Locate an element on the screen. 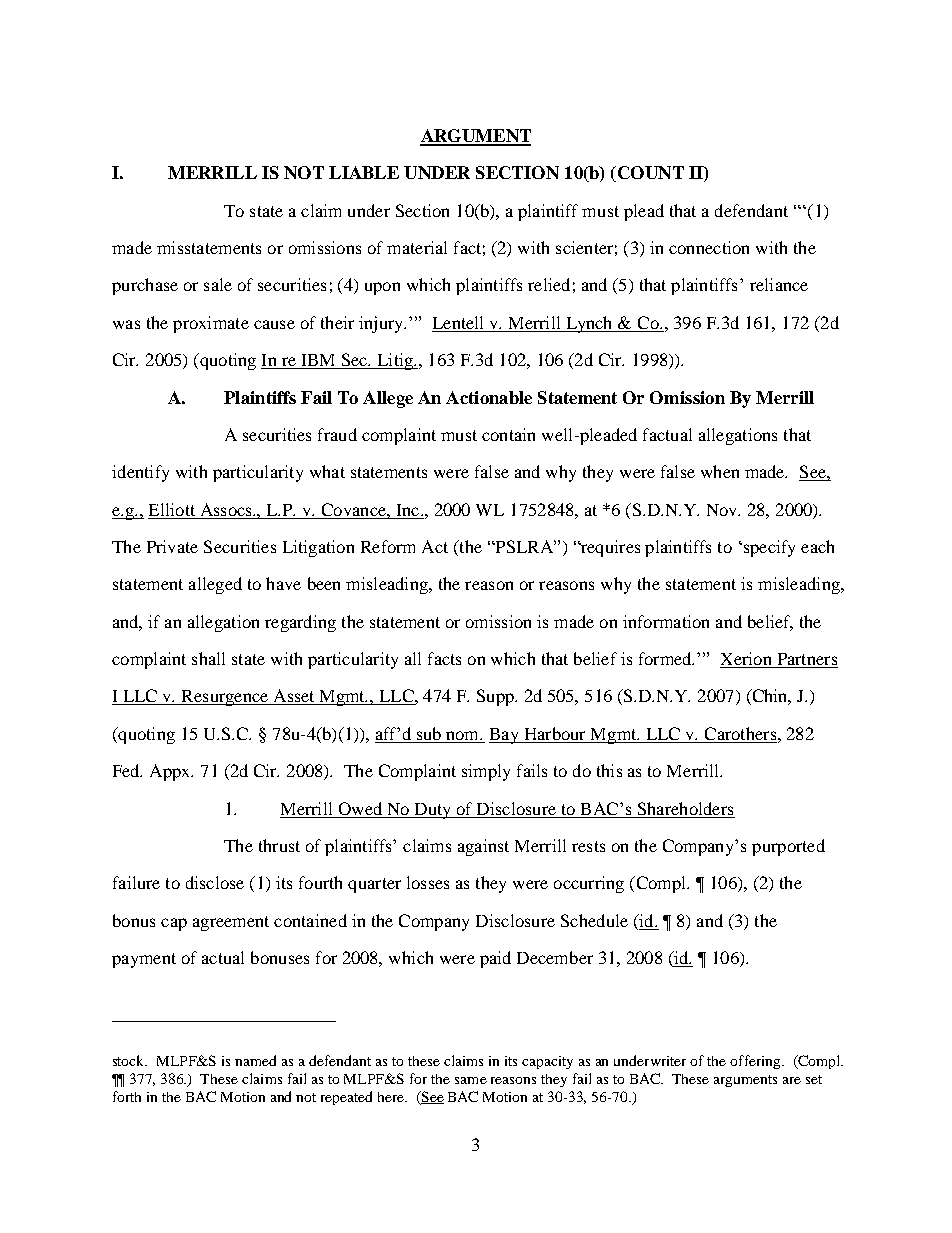 The width and height of the screenshot is (952, 1233). stock is located at coordinates (130, 1060).
